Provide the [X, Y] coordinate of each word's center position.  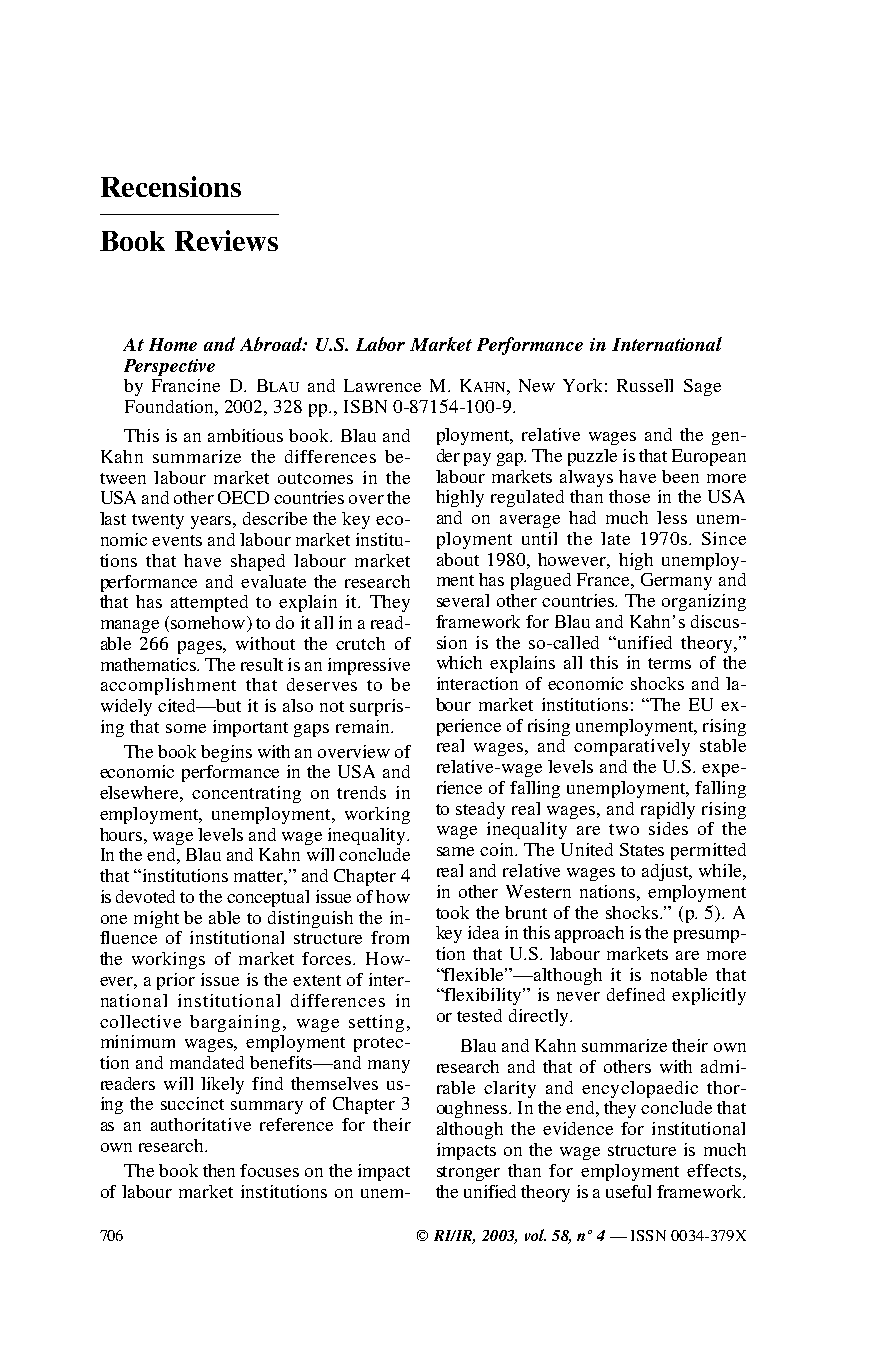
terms [669, 663]
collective [140, 1021]
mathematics [150, 664]
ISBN [365, 406]
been [680, 476]
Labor [380, 344]
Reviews [226, 240]
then [219, 1170]
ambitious [245, 435]
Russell [645, 385]
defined [636, 994]
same [455, 851]
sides [668, 828]
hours [122, 834]
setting [376, 1023]
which [459, 662]
